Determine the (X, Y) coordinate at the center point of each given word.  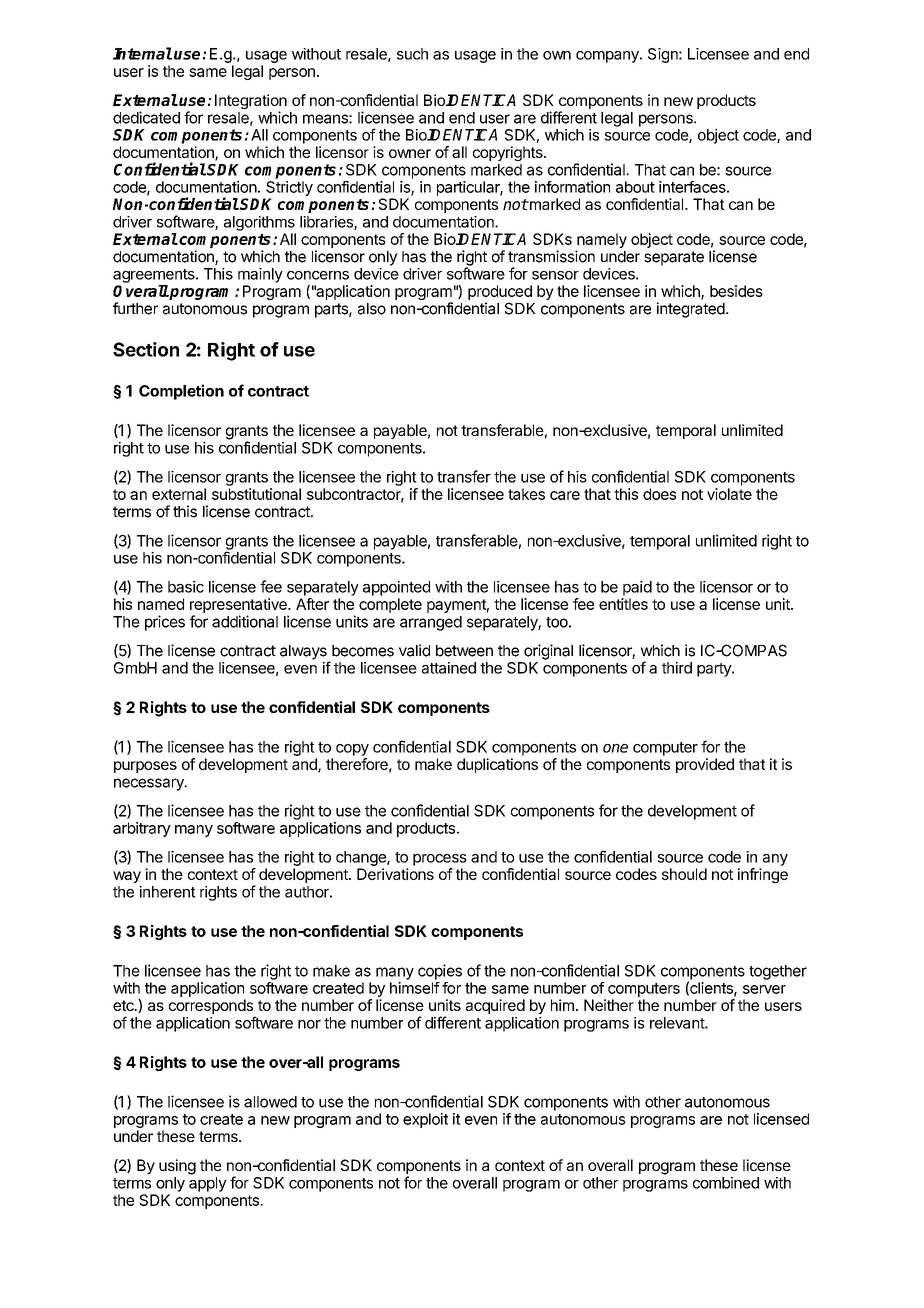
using (177, 1167)
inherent (167, 892)
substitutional (256, 494)
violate (729, 494)
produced (500, 292)
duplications (497, 765)
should (684, 874)
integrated (691, 310)
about (635, 187)
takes (526, 494)
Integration (251, 103)
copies (440, 972)
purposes (145, 767)
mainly (260, 275)
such (412, 54)
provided (705, 765)
